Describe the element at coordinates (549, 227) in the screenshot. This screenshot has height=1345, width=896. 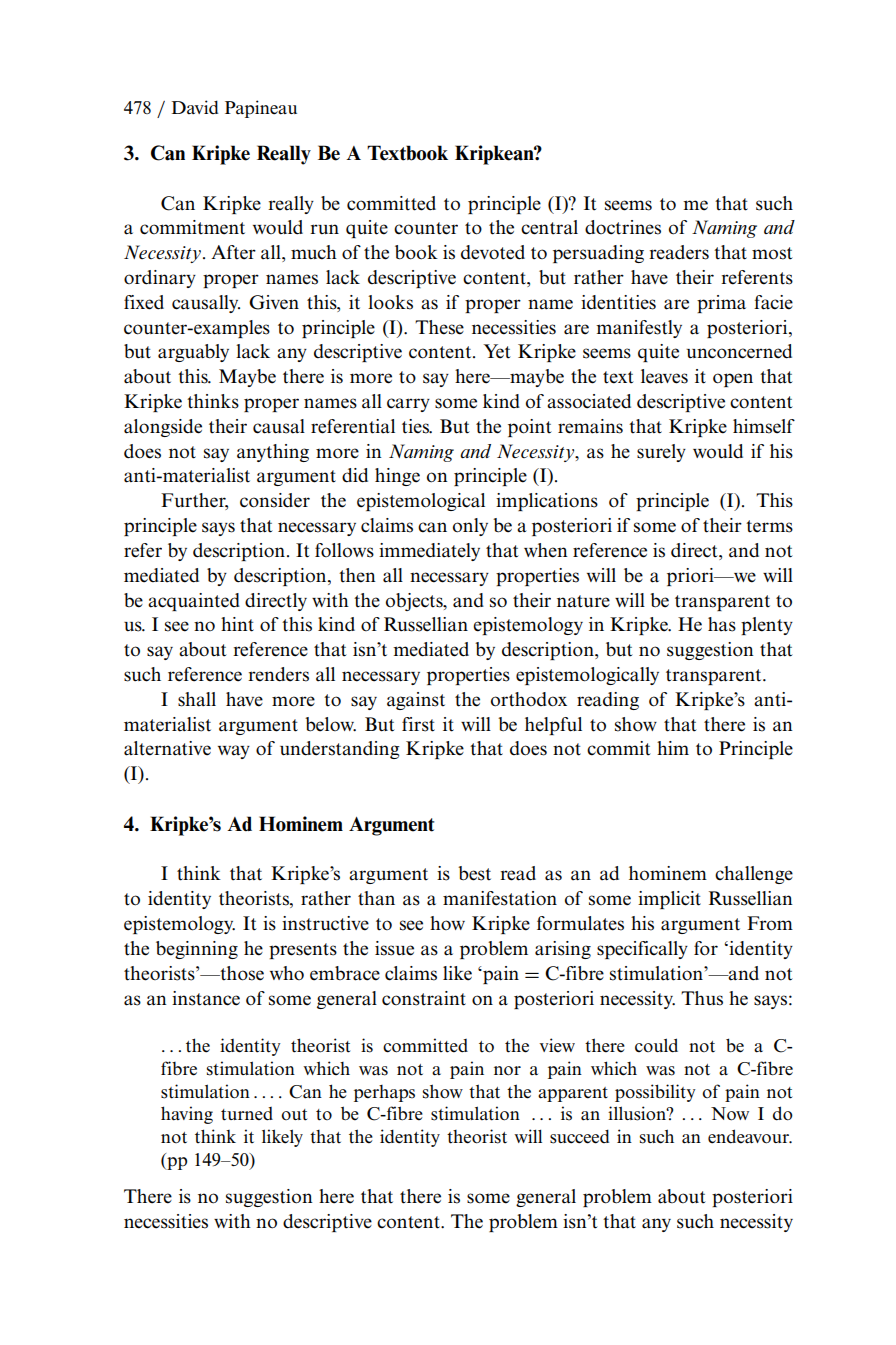
I see `central` at that location.
